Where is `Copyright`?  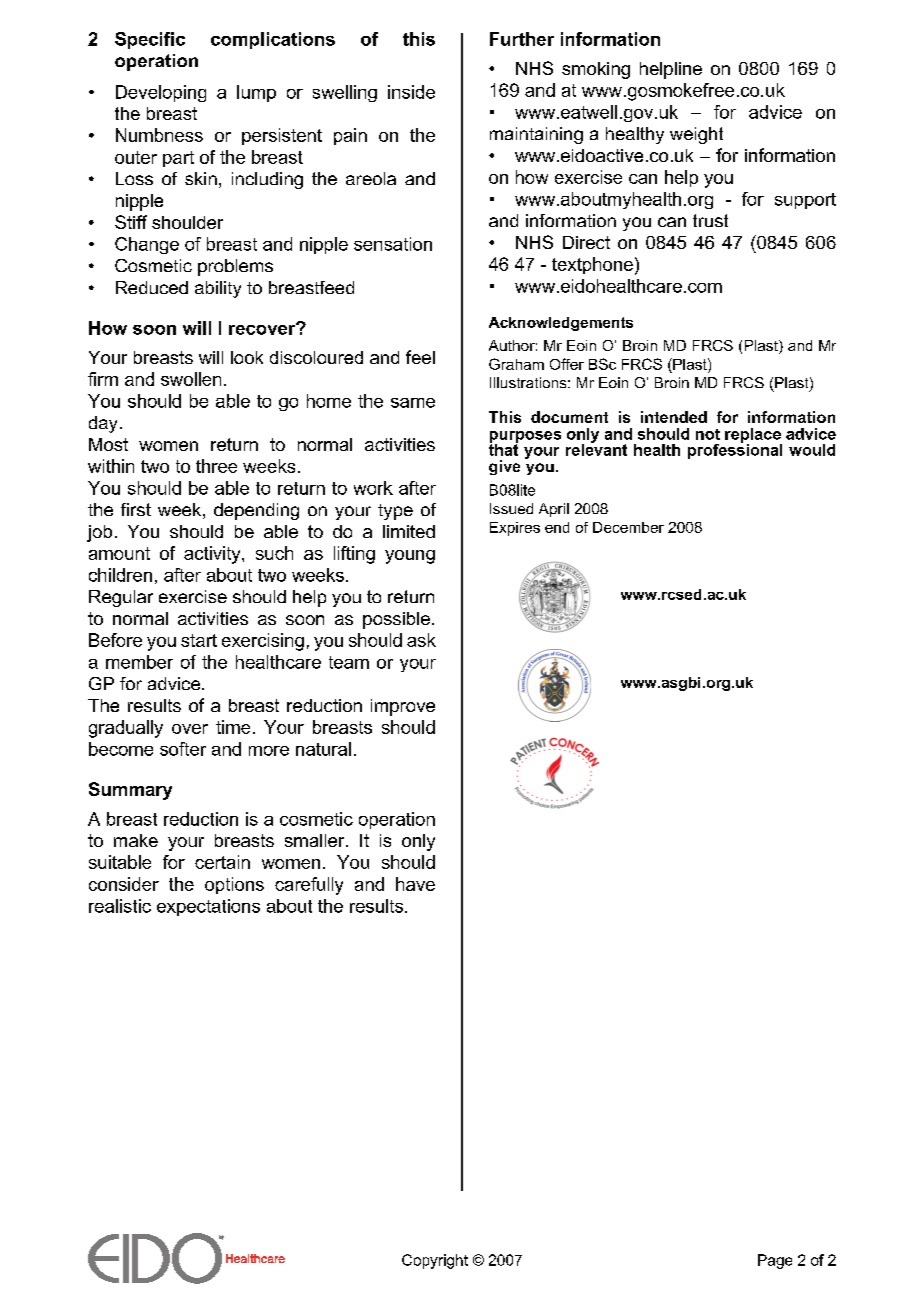 Copyright is located at coordinates (435, 1261).
